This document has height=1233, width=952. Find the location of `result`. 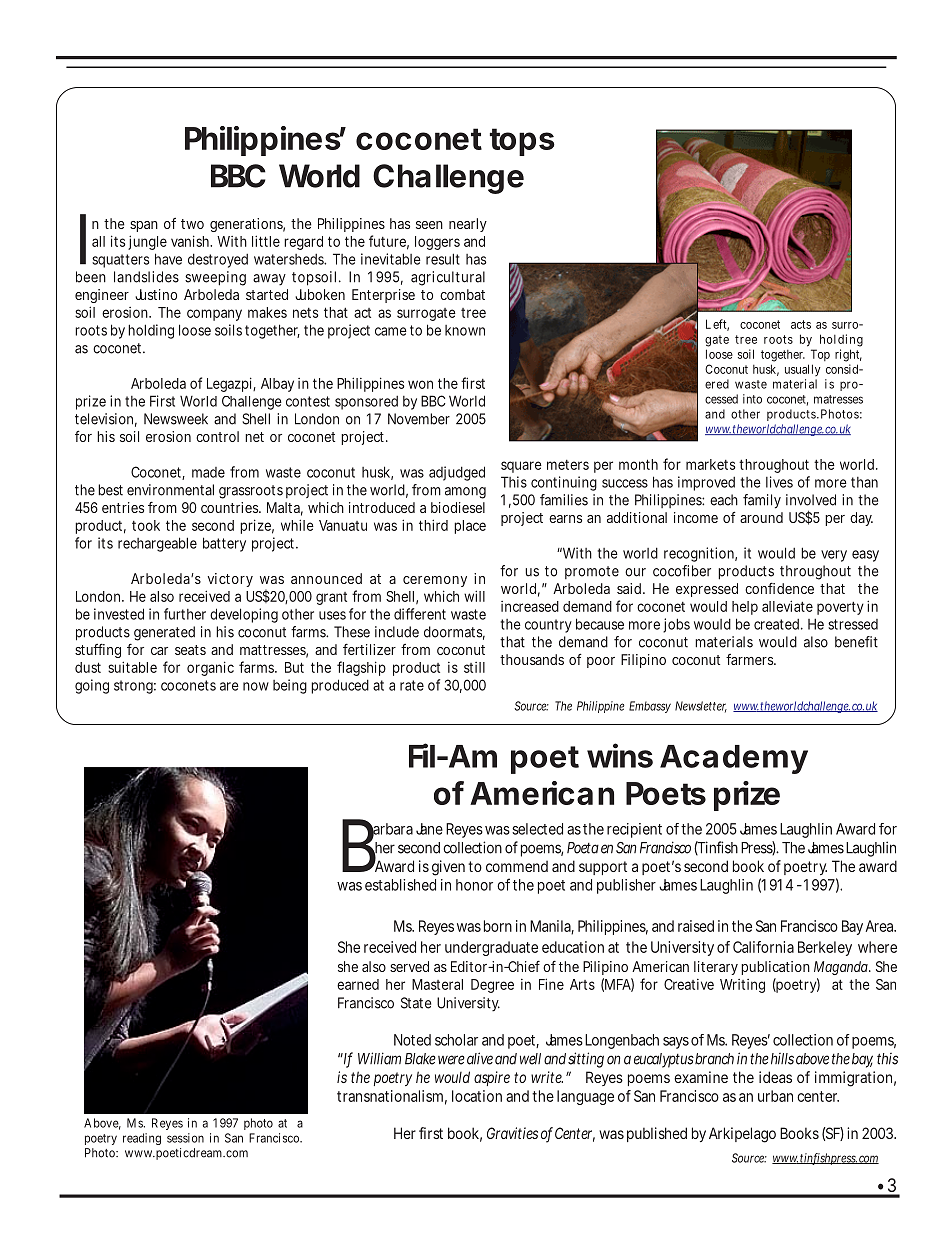

result is located at coordinates (443, 259).
